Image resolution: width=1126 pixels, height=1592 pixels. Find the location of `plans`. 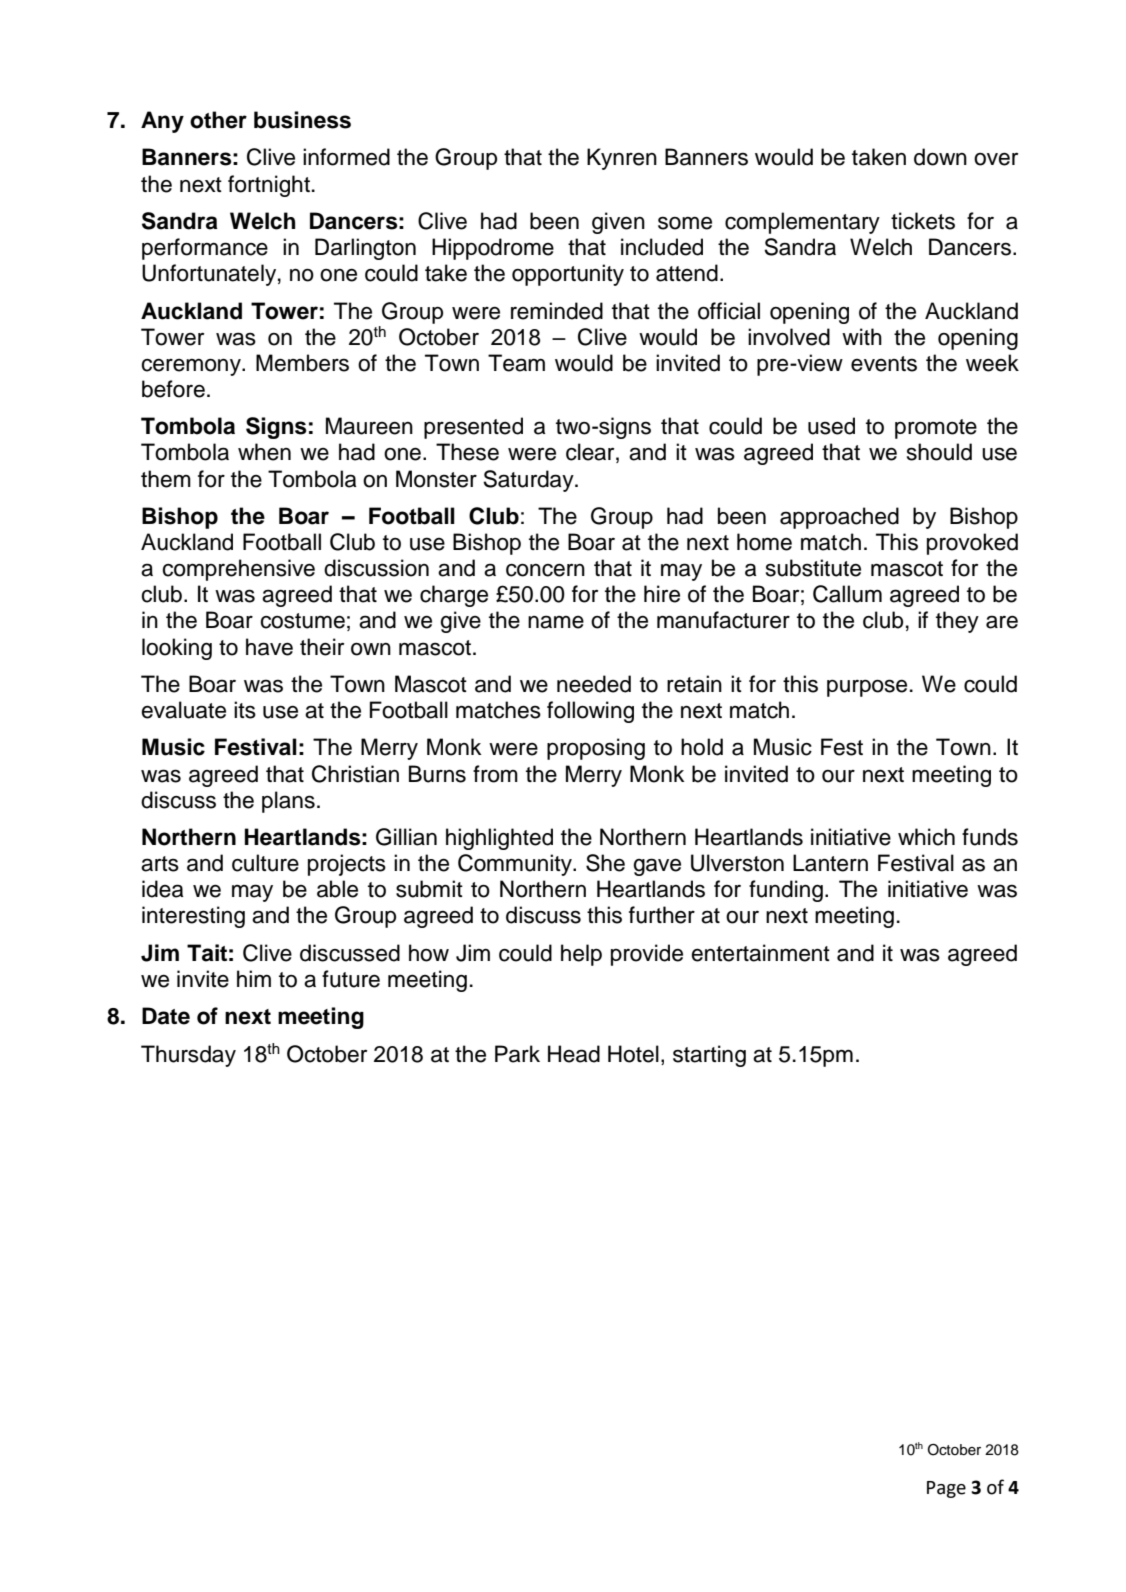

plans is located at coordinates (288, 802).
